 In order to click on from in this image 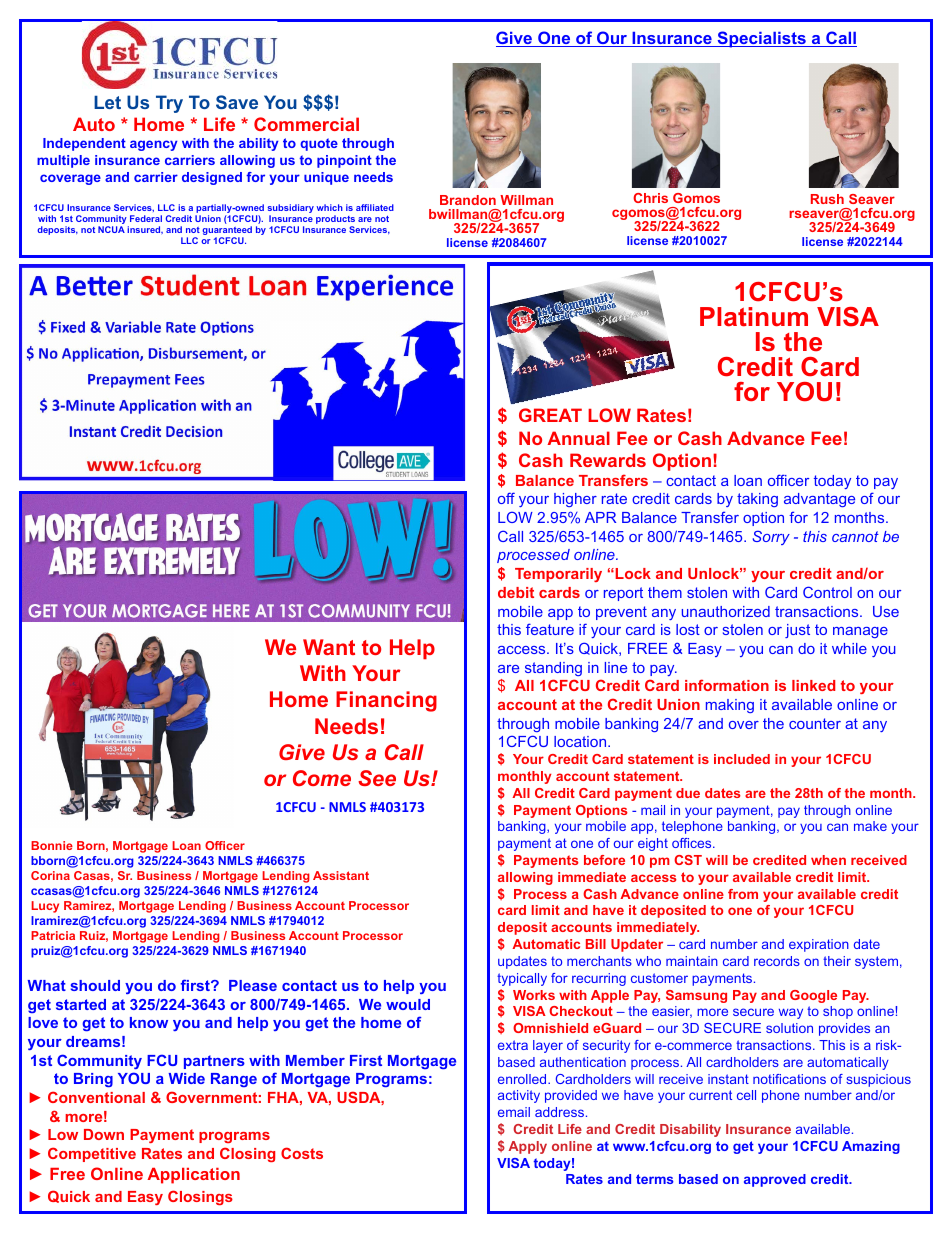, I will do `click(743, 894)`.
